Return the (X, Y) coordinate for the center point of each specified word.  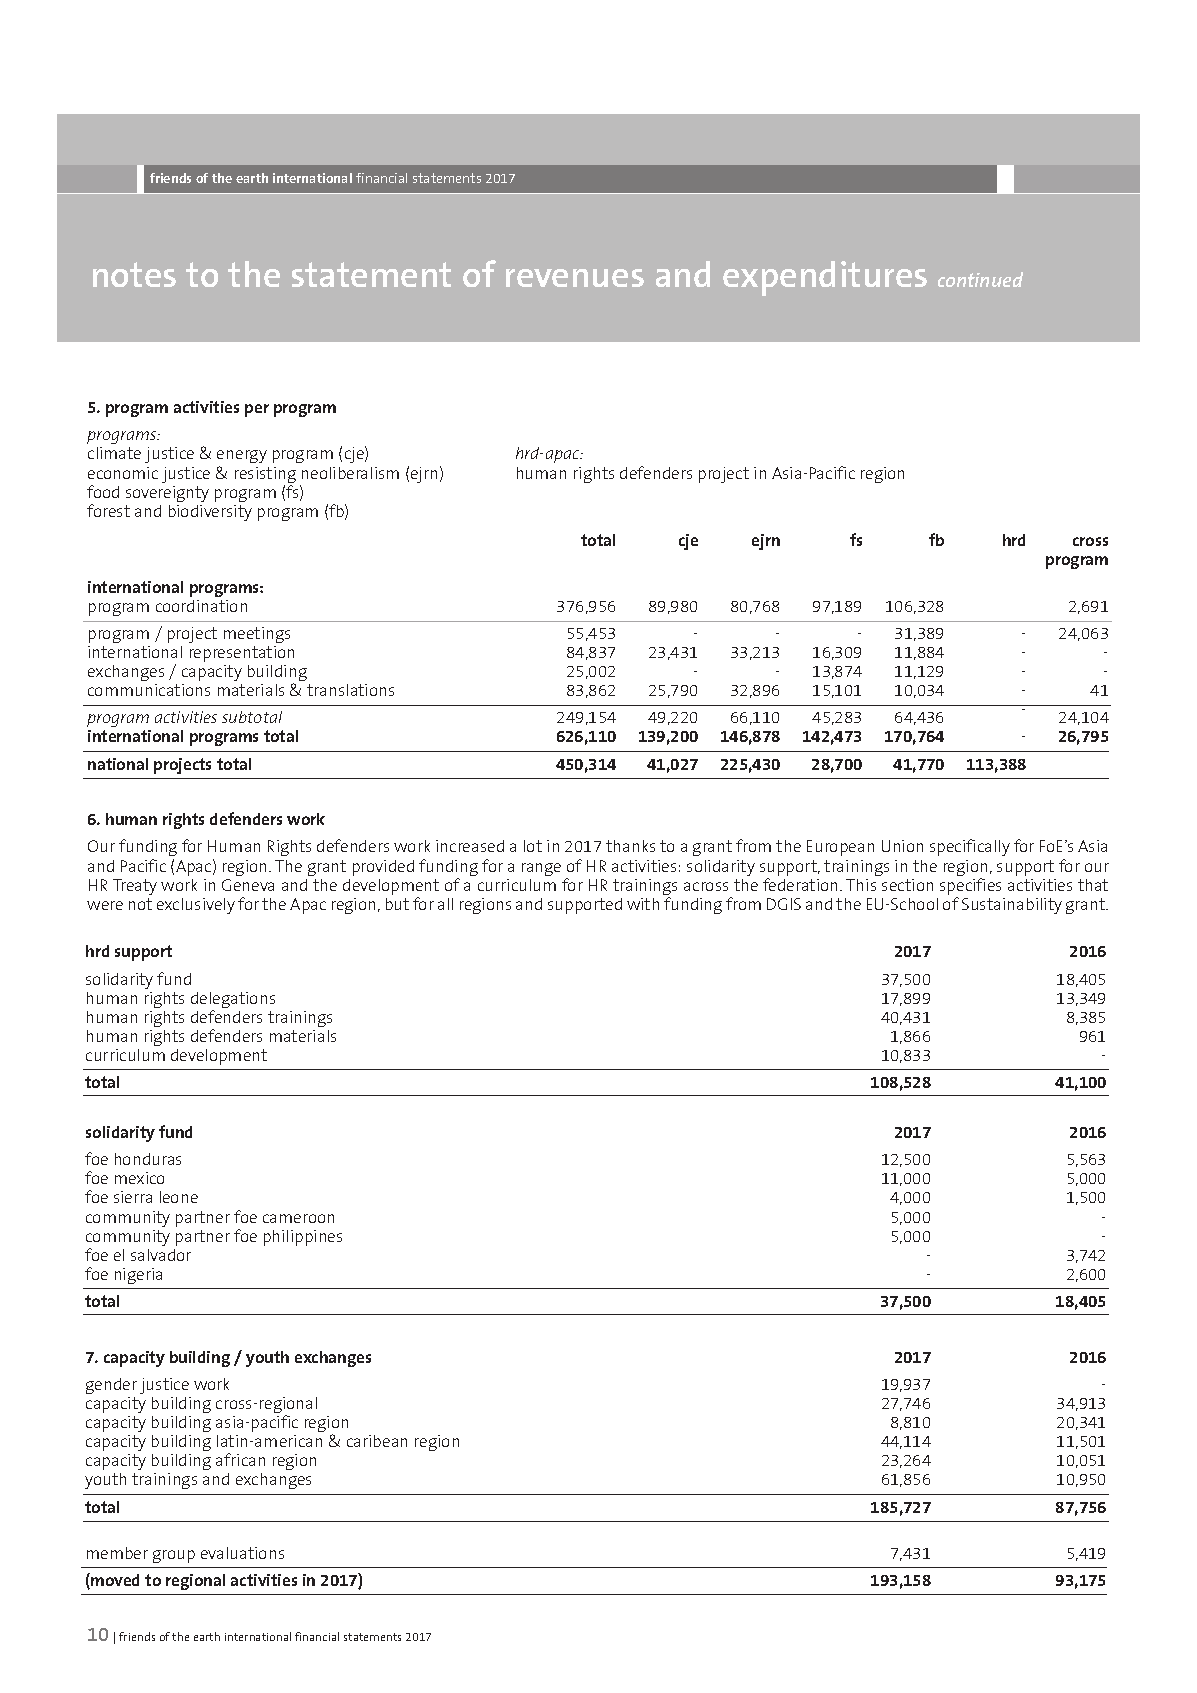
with (643, 904)
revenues (575, 278)
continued (980, 279)
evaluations (242, 1553)
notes (134, 274)
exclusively (196, 906)
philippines (303, 1238)
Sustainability (1012, 906)
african (240, 1459)
